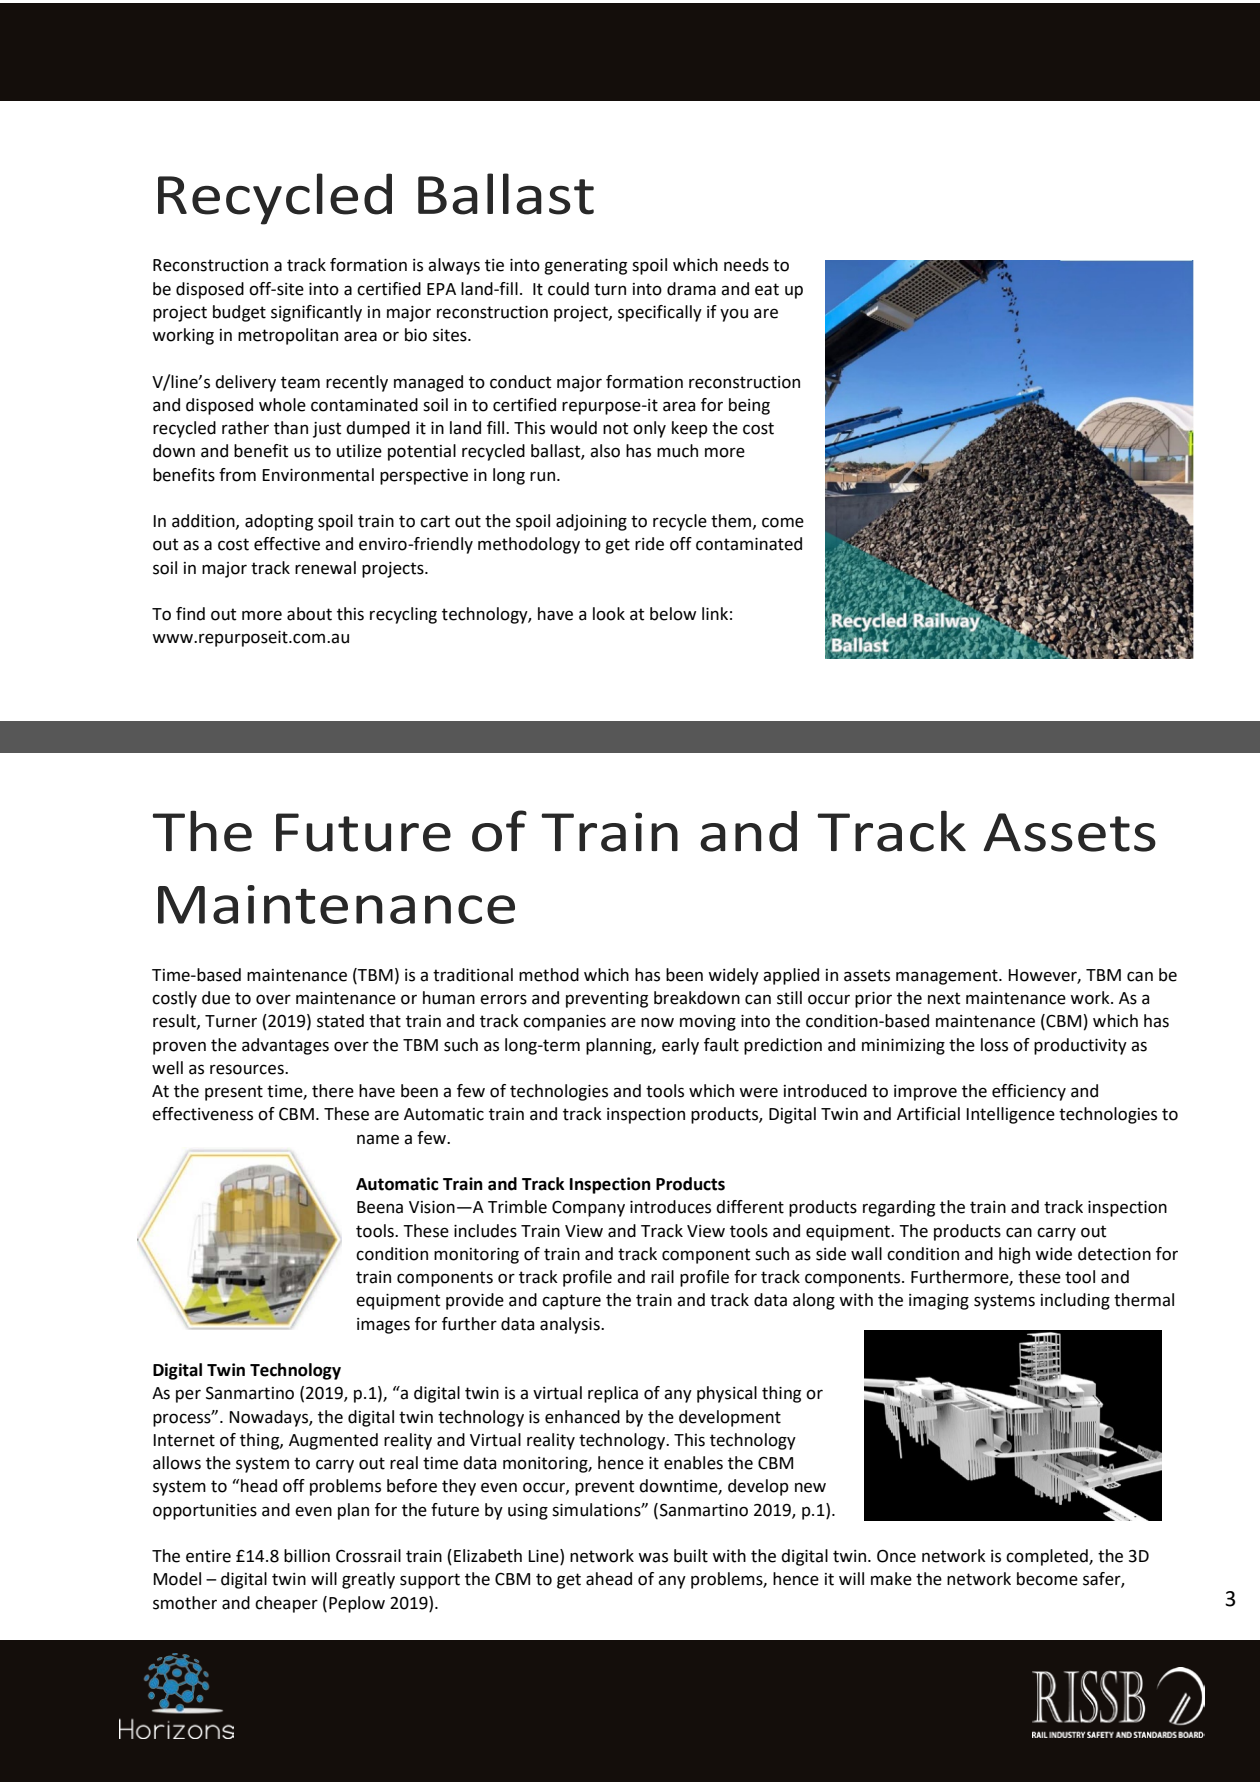 The image size is (1260, 1782). What do you see at coordinates (216, 998) in the screenshot?
I see `due` at bounding box center [216, 998].
